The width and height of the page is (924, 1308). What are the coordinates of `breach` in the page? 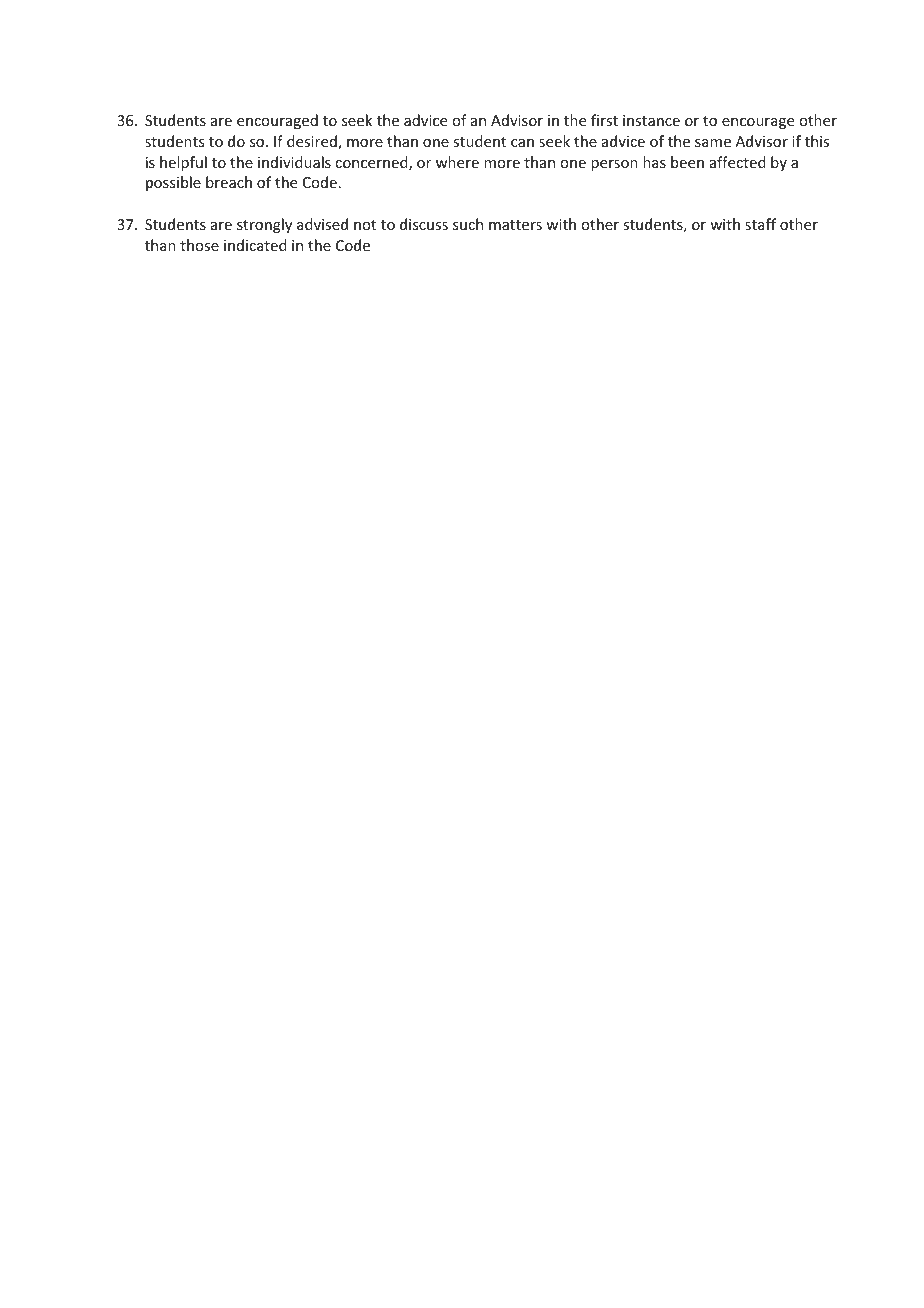 It's located at (229, 182).
